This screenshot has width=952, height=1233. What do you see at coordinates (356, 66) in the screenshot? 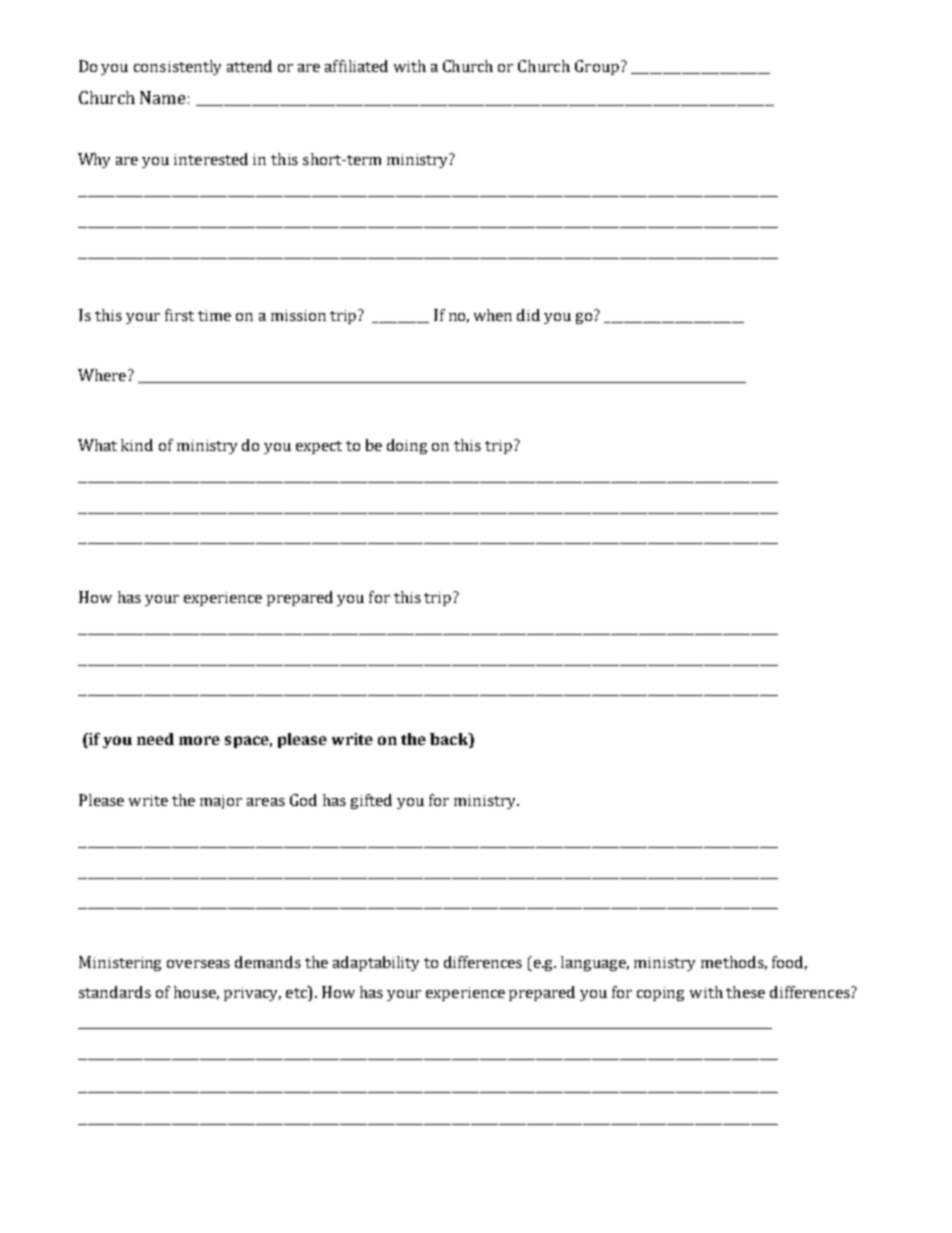
I see `affiliated` at bounding box center [356, 66].
